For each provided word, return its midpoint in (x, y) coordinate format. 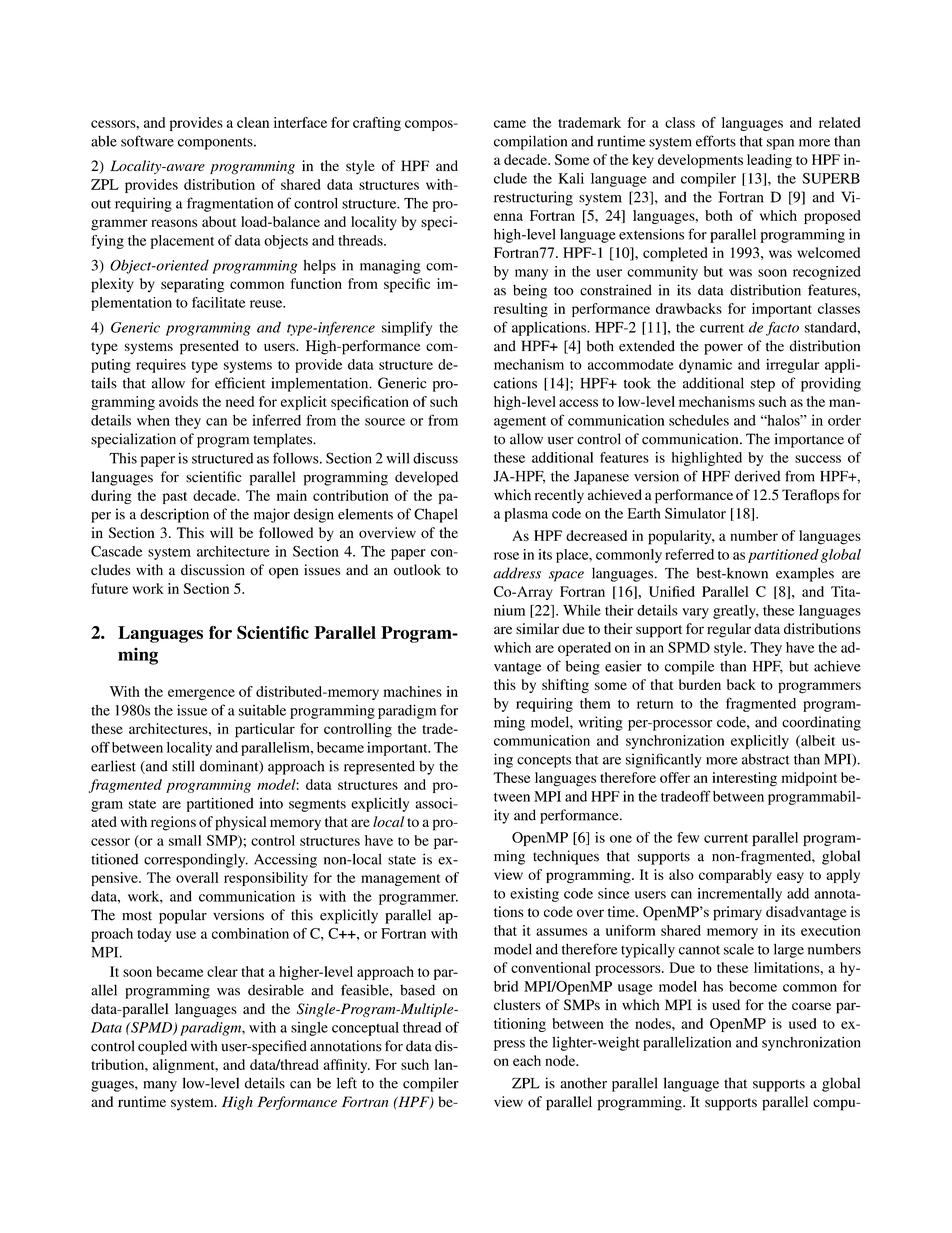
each (527, 1060)
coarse (811, 1006)
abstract (766, 759)
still (183, 766)
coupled (162, 1047)
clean (253, 122)
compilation (530, 142)
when (153, 420)
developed (426, 478)
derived (758, 476)
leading (769, 161)
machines (412, 691)
